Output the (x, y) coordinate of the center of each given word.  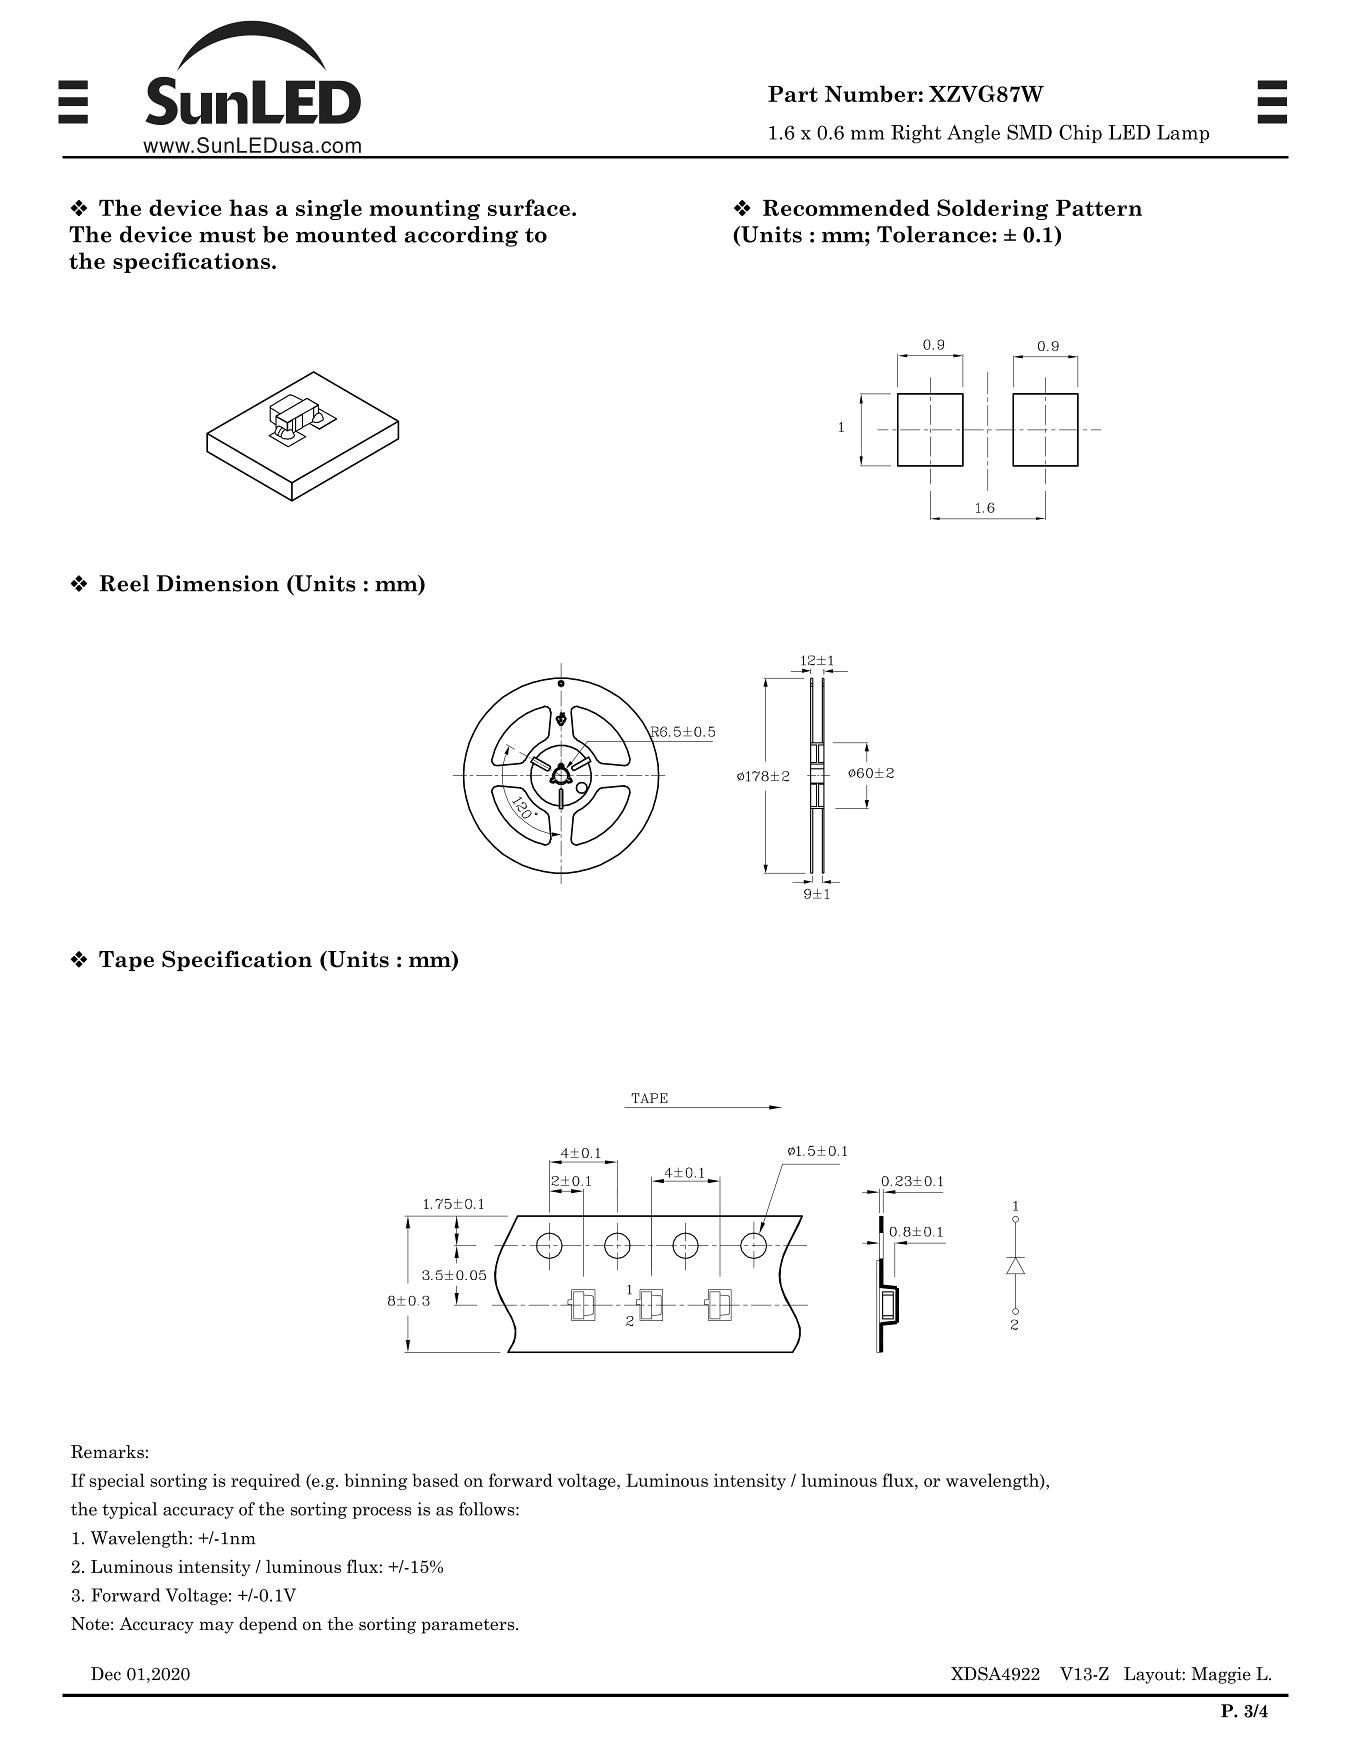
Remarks (107, 1452)
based (435, 1480)
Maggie (1221, 1675)
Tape (126, 961)
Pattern (1099, 208)
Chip (1080, 133)
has (248, 207)
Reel (124, 583)
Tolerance (935, 234)
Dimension (218, 583)
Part (793, 94)
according (461, 236)
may (216, 1627)
